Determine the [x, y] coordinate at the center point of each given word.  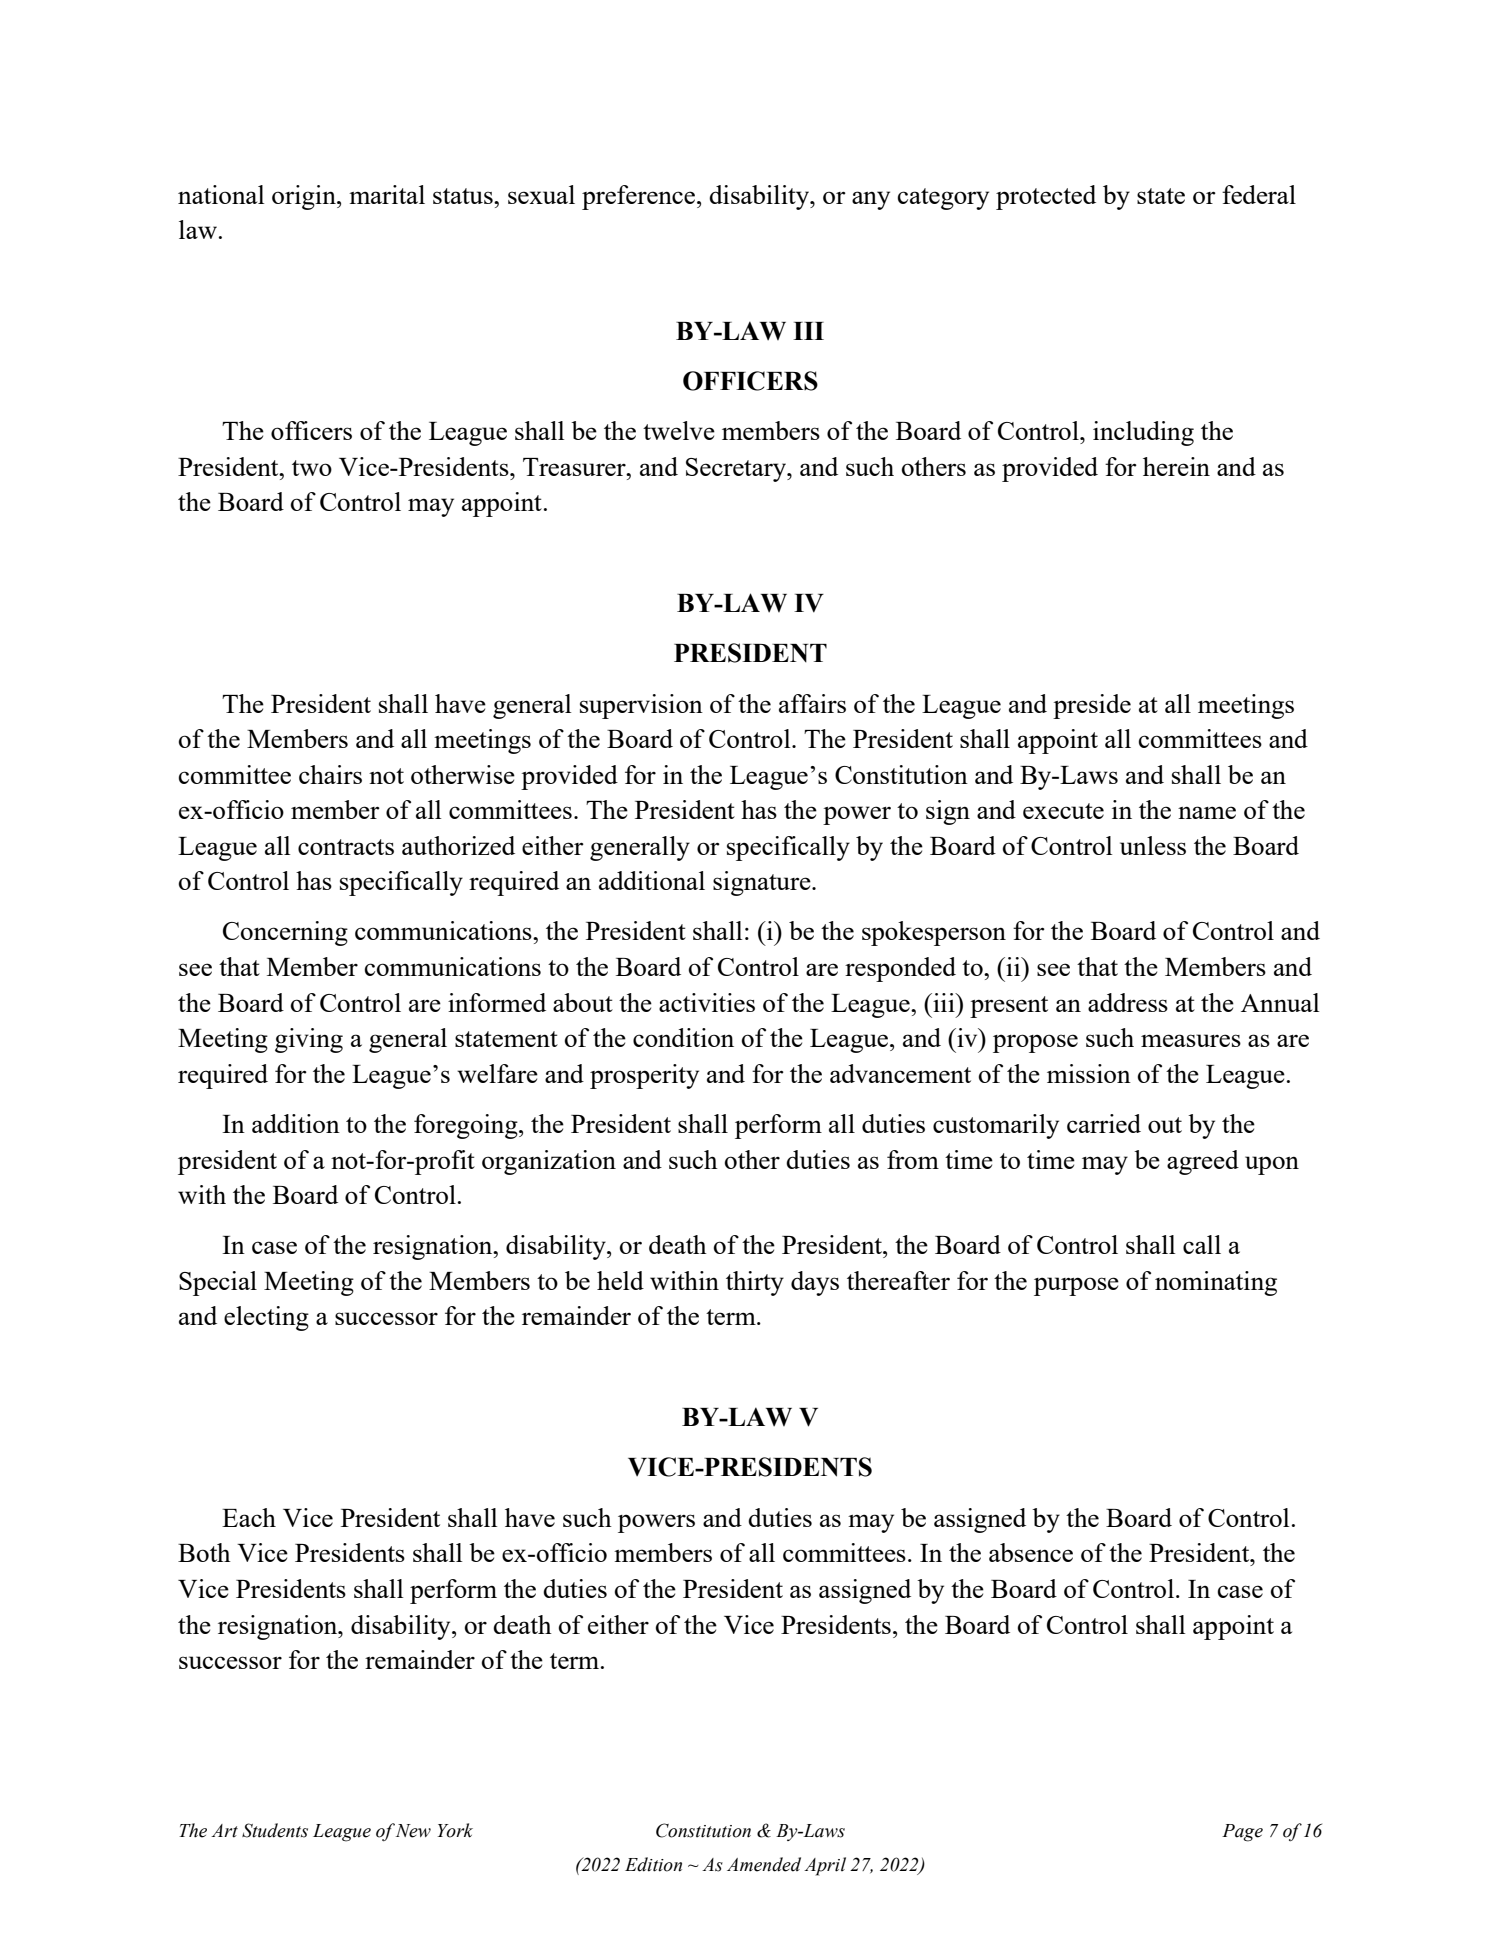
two [312, 468]
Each [249, 1517]
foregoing [467, 1126]
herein [1176, 466]
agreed [1203, 1162]
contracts [346, 847]
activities [707, 1002]
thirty [755, 1283]
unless [1153, 845]
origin [305, 197]
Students [275, 1830]
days [815, 1283]
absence [1031, 1552]
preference [638, 197]
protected [1046, 197]
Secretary [737, 470]
